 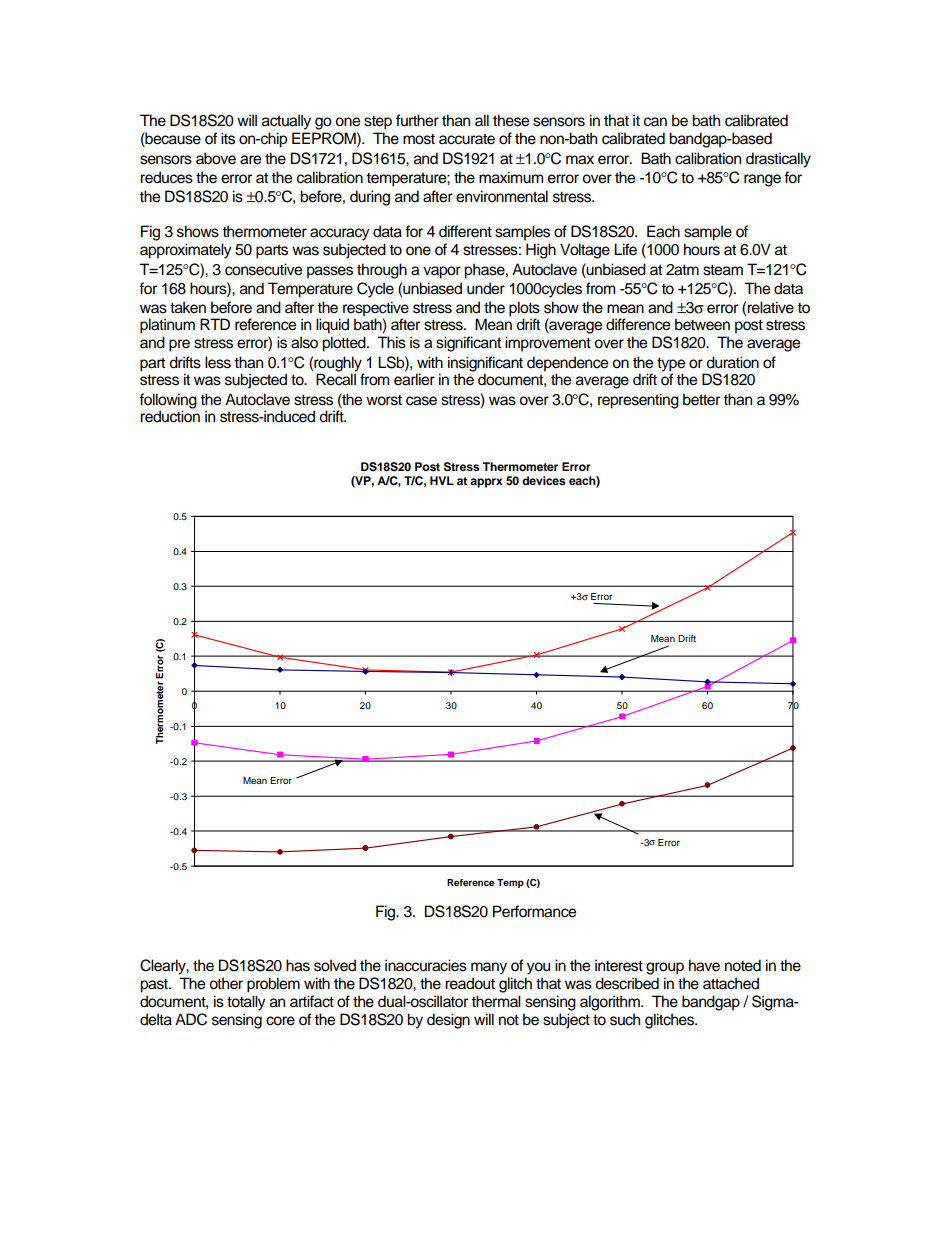 What do you see at coordinates (544, 480) in the screenshot?
I see `devices` at bounding box center [544, 480].
